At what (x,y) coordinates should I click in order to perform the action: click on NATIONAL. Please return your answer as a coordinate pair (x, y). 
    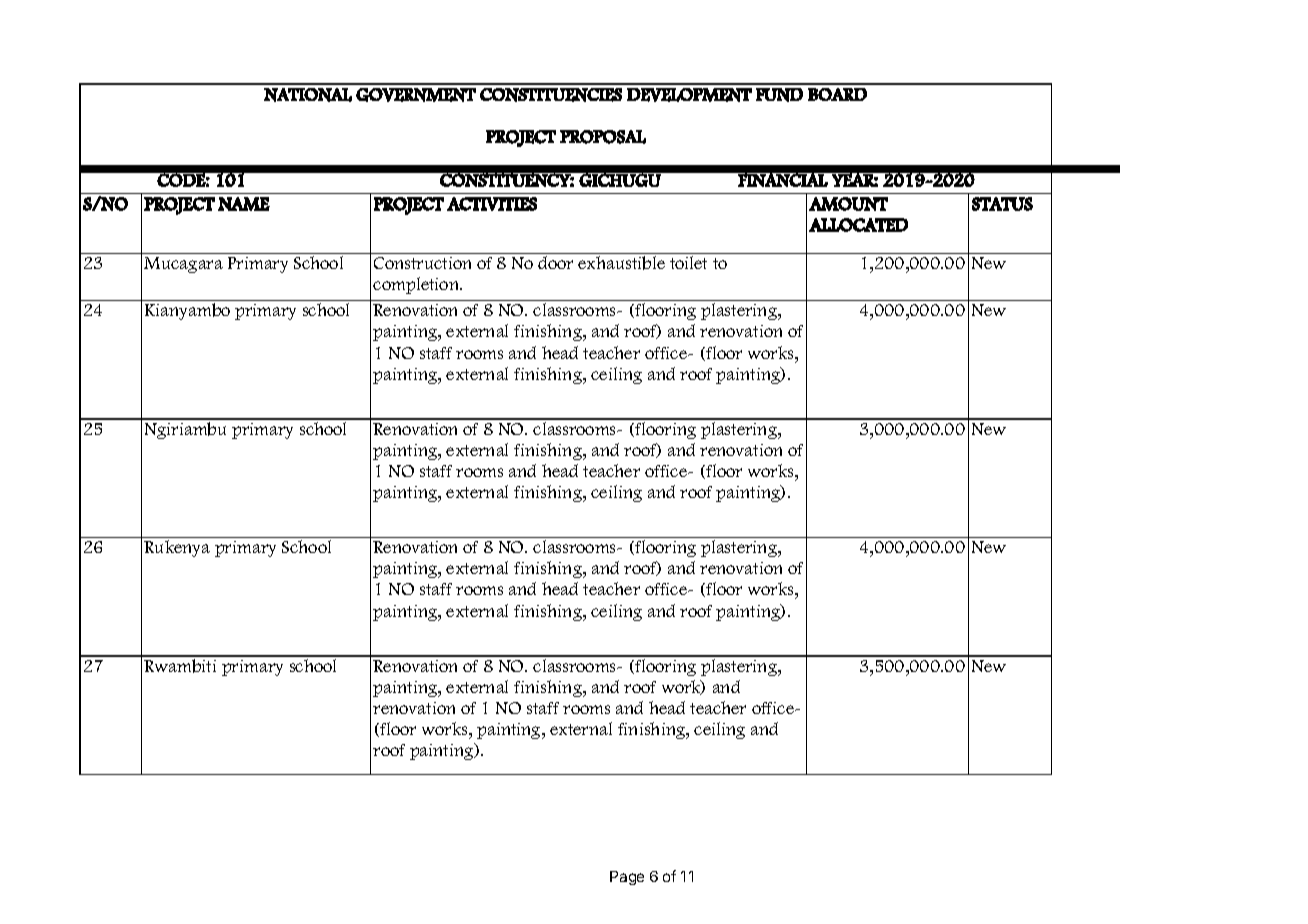
    Looking at the image, I should click on (308, 95).
